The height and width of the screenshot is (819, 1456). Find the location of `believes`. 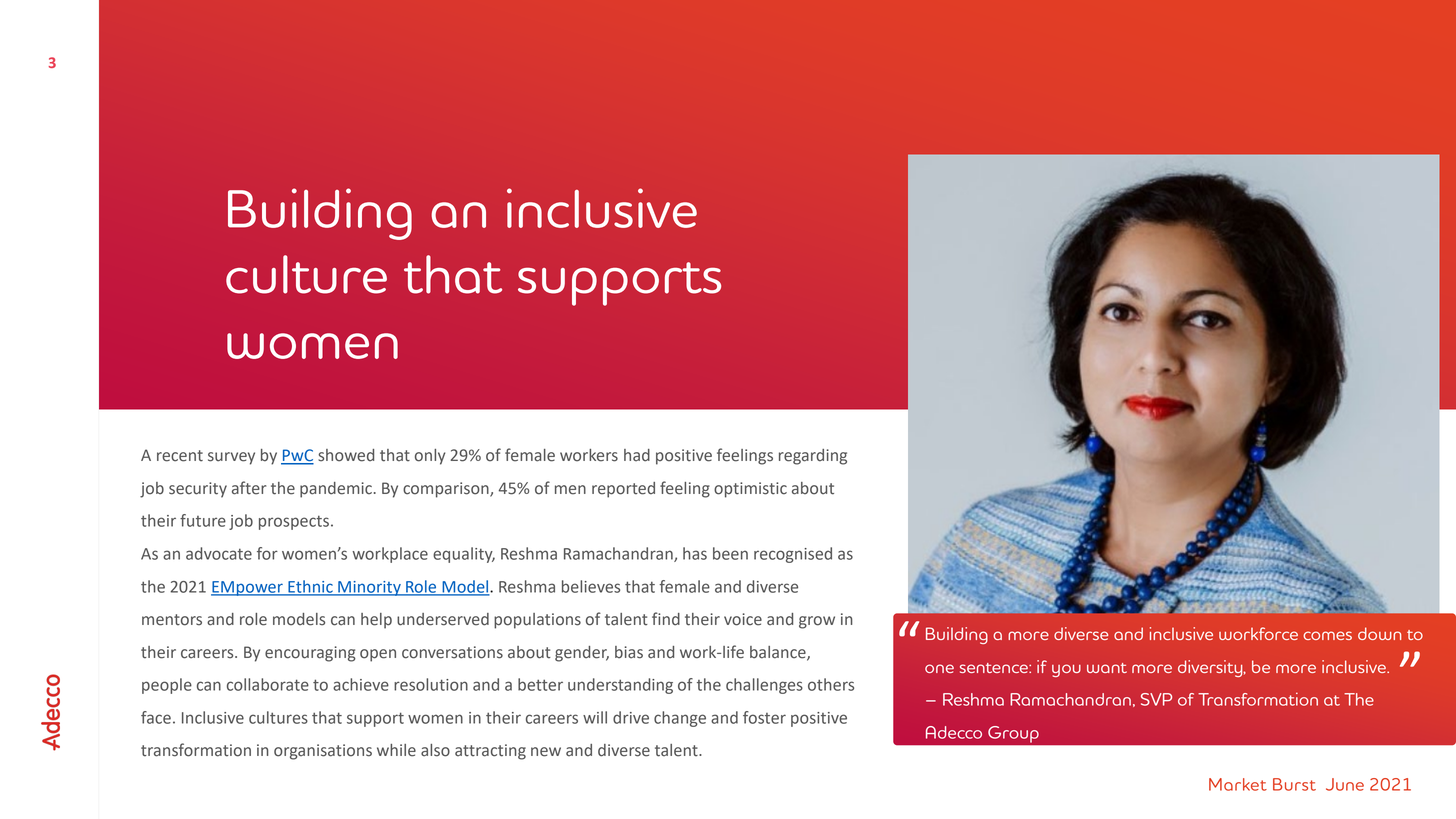

believes is located at coordinates (591, 586).
